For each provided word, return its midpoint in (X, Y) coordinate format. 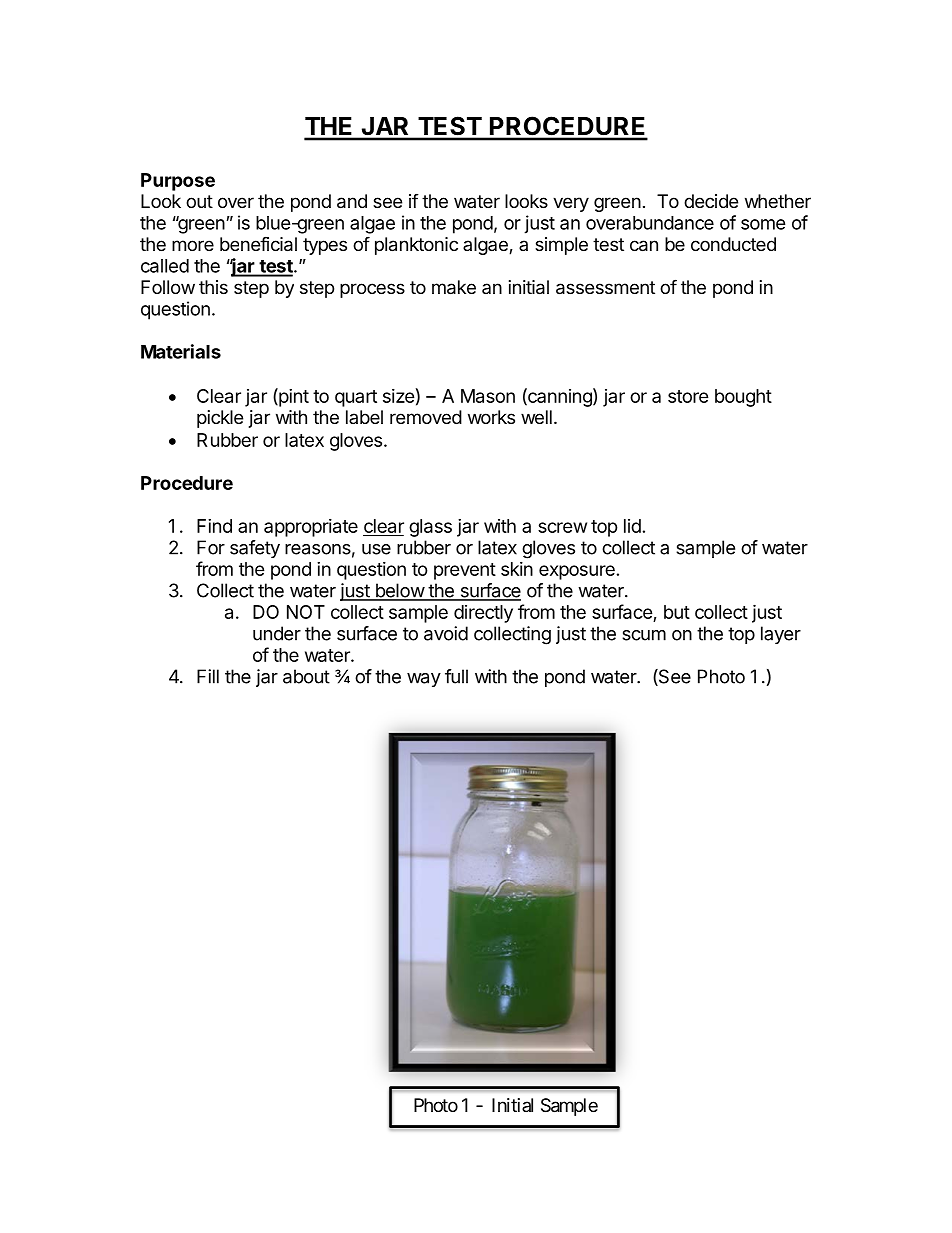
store (688, 396)
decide (711, 201)
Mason (488, 396)
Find (214, 526)
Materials (181, 351)
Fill (208, 676)
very (571, 204)
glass (430, 528)
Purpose (178, 182)
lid (632, 526)
